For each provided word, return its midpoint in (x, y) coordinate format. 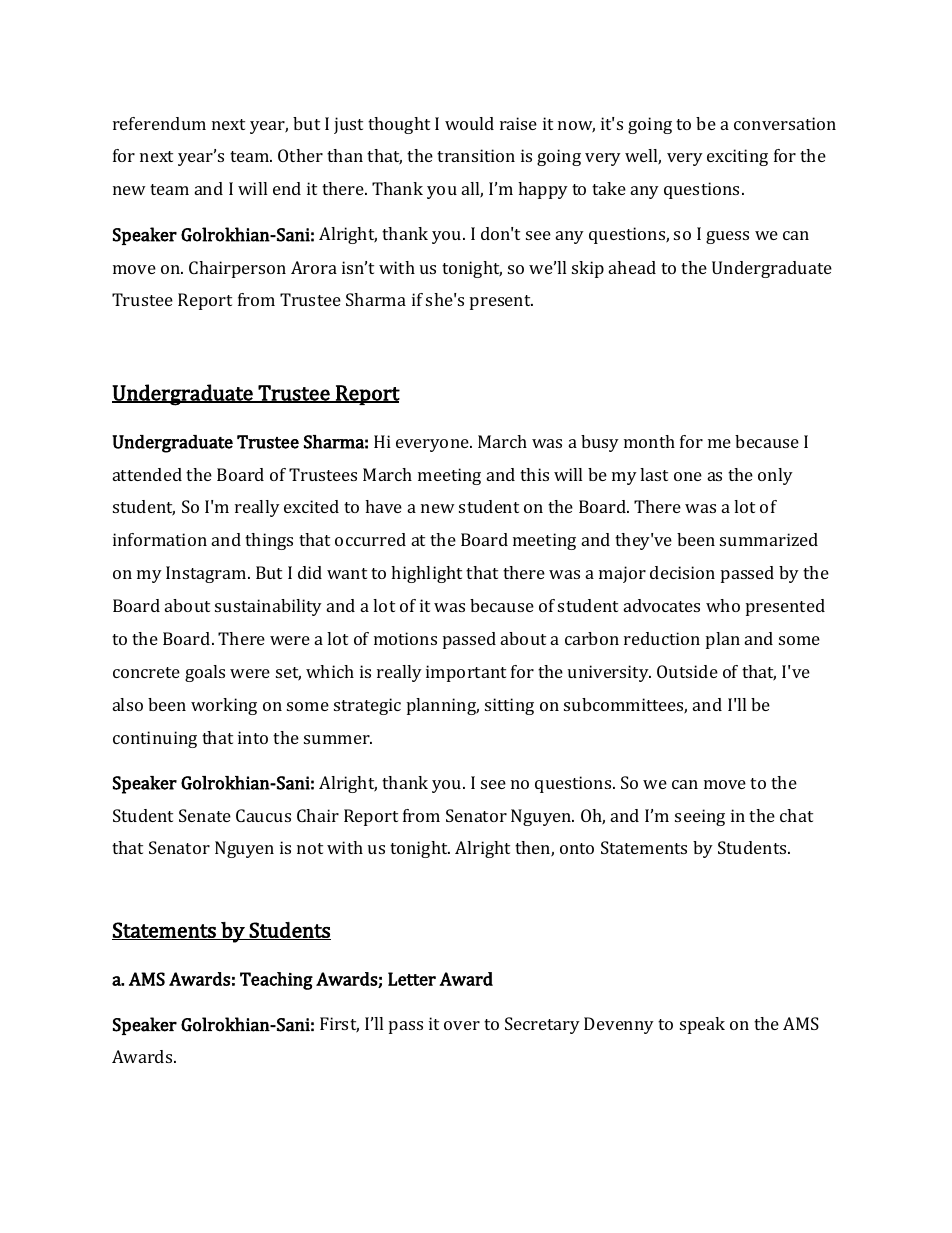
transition (476, 155)
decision (682, 572)
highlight (426, 574)
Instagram (207, 574)
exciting (737, 157)
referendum (159, 123)
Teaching (276, 981)
